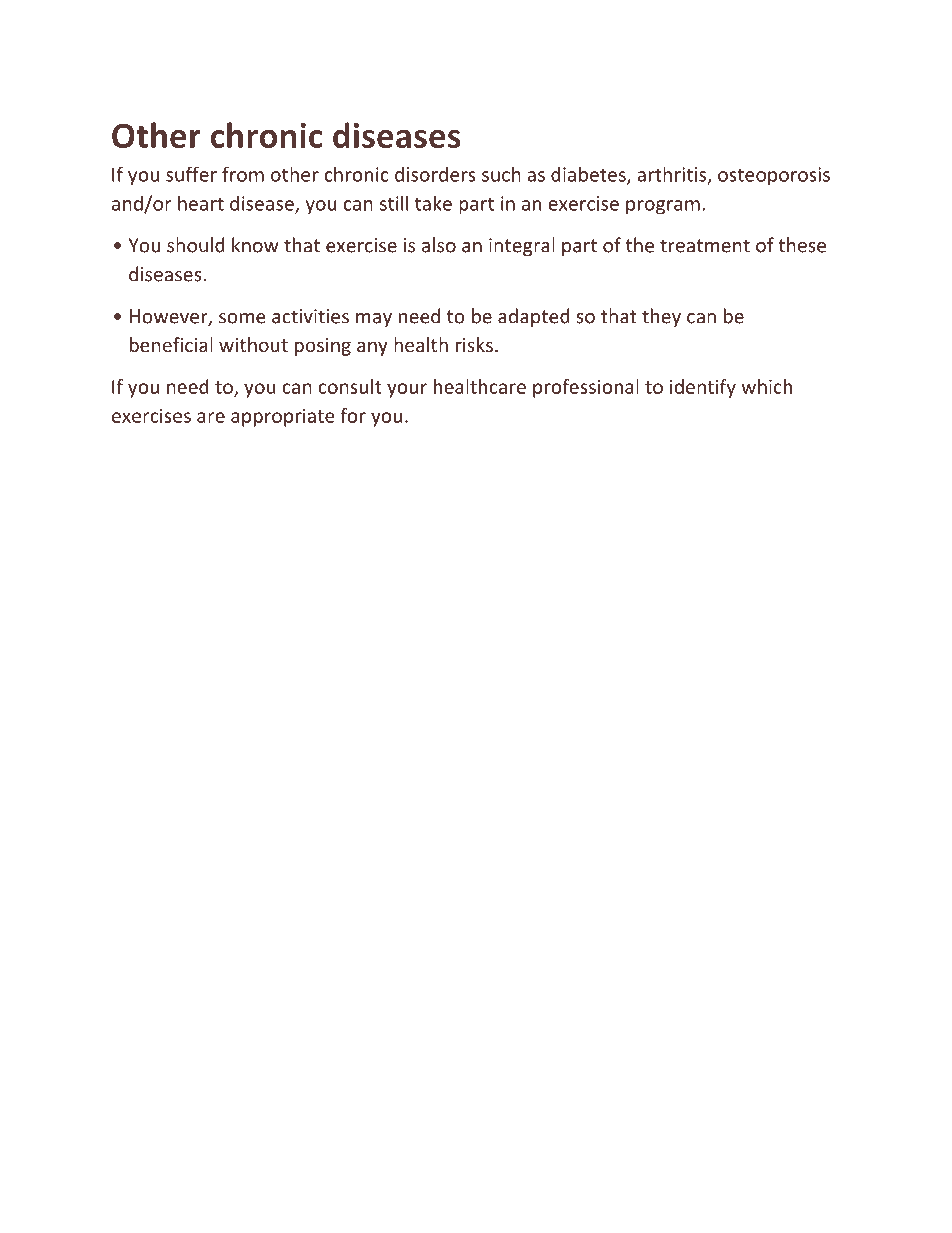 The image size is (952, 1233). What do you see at coordinates (253, 344) in the page?
I see `without` at bounding box center [253, 344].
